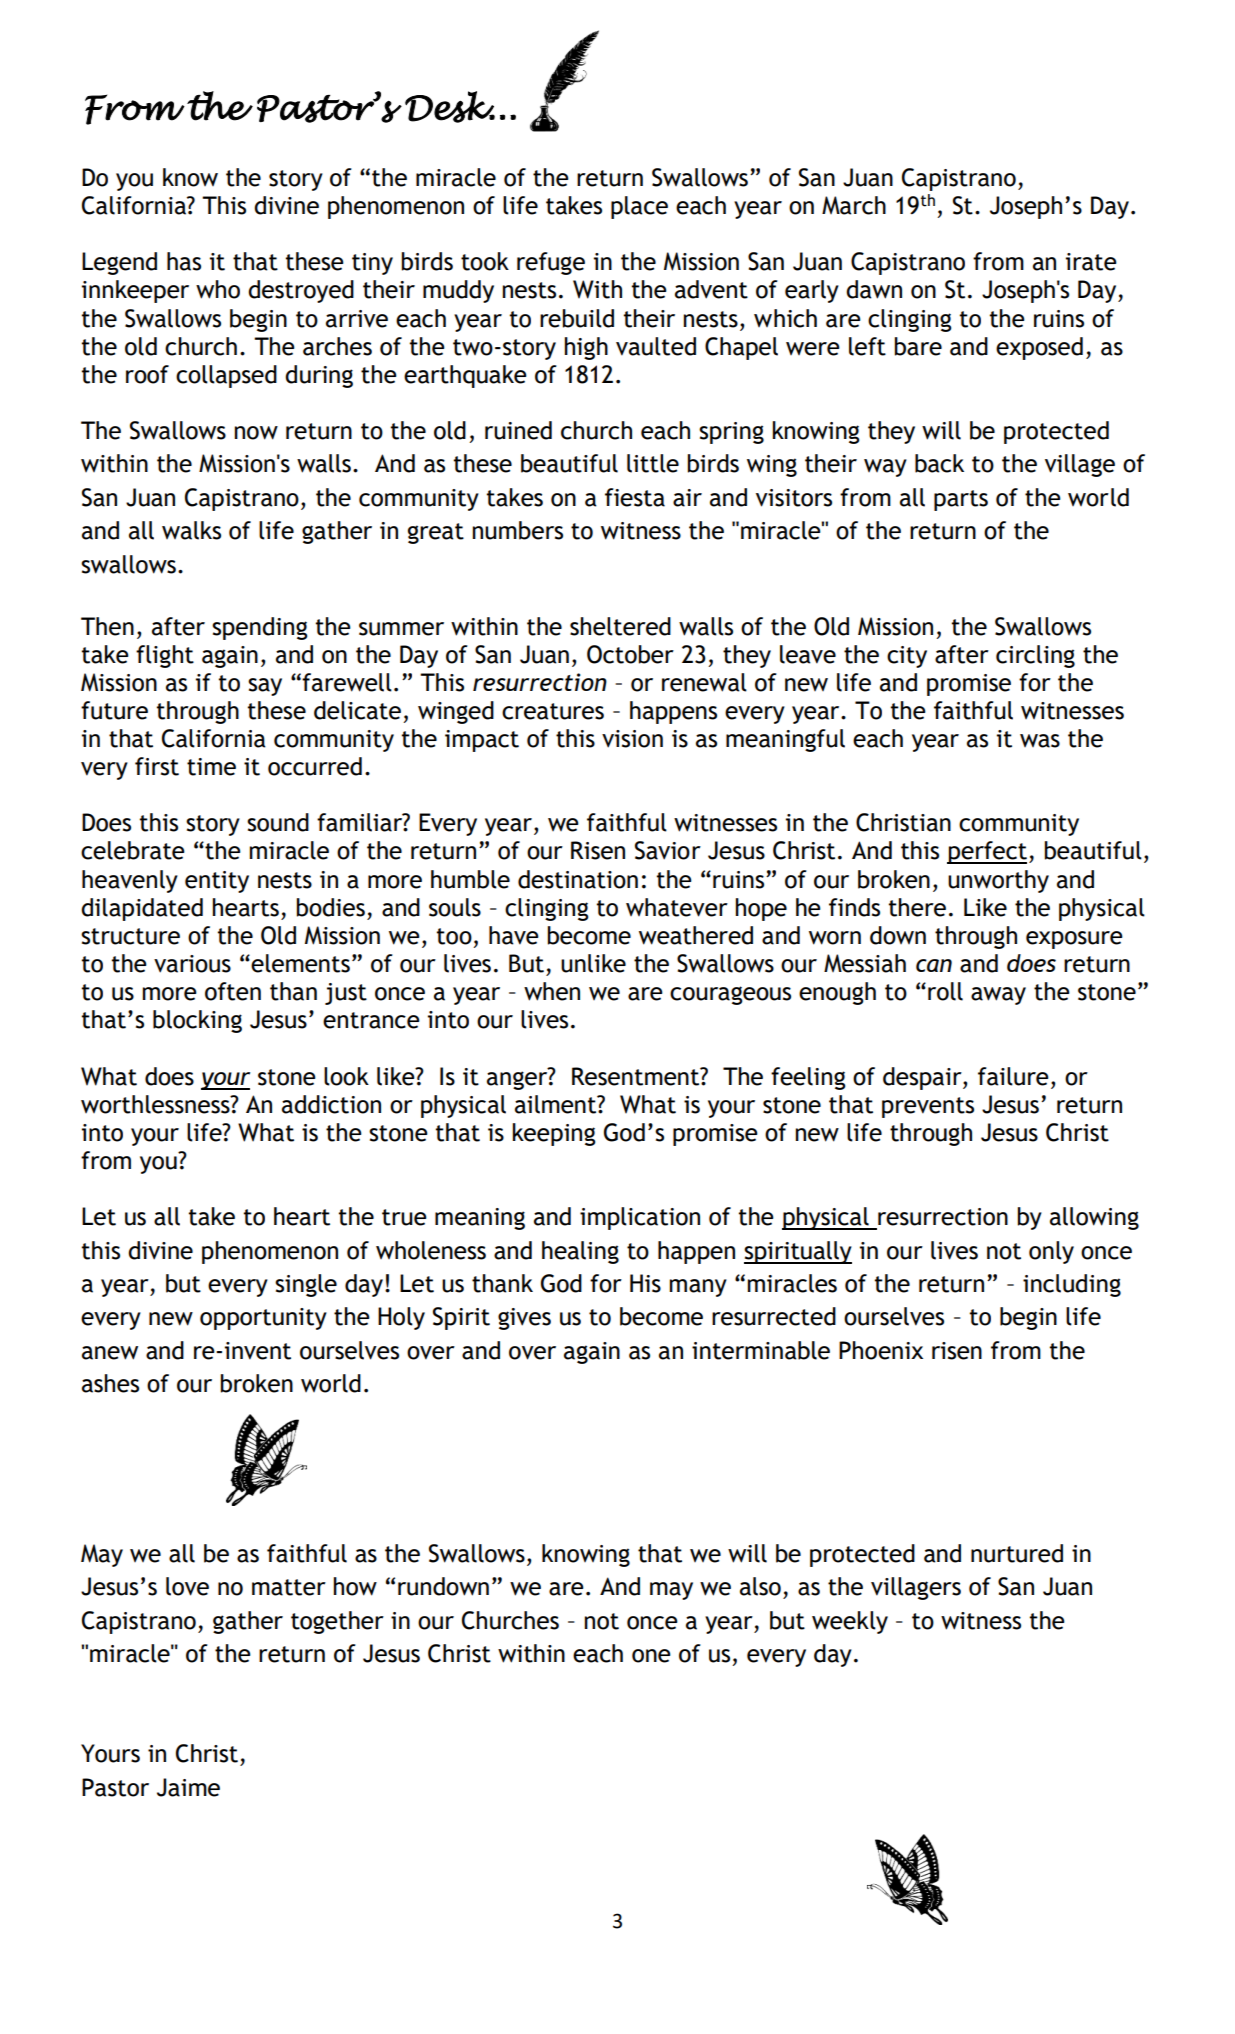 The image size is (1235, 2034). I want to click on various, so click(192, 964).
